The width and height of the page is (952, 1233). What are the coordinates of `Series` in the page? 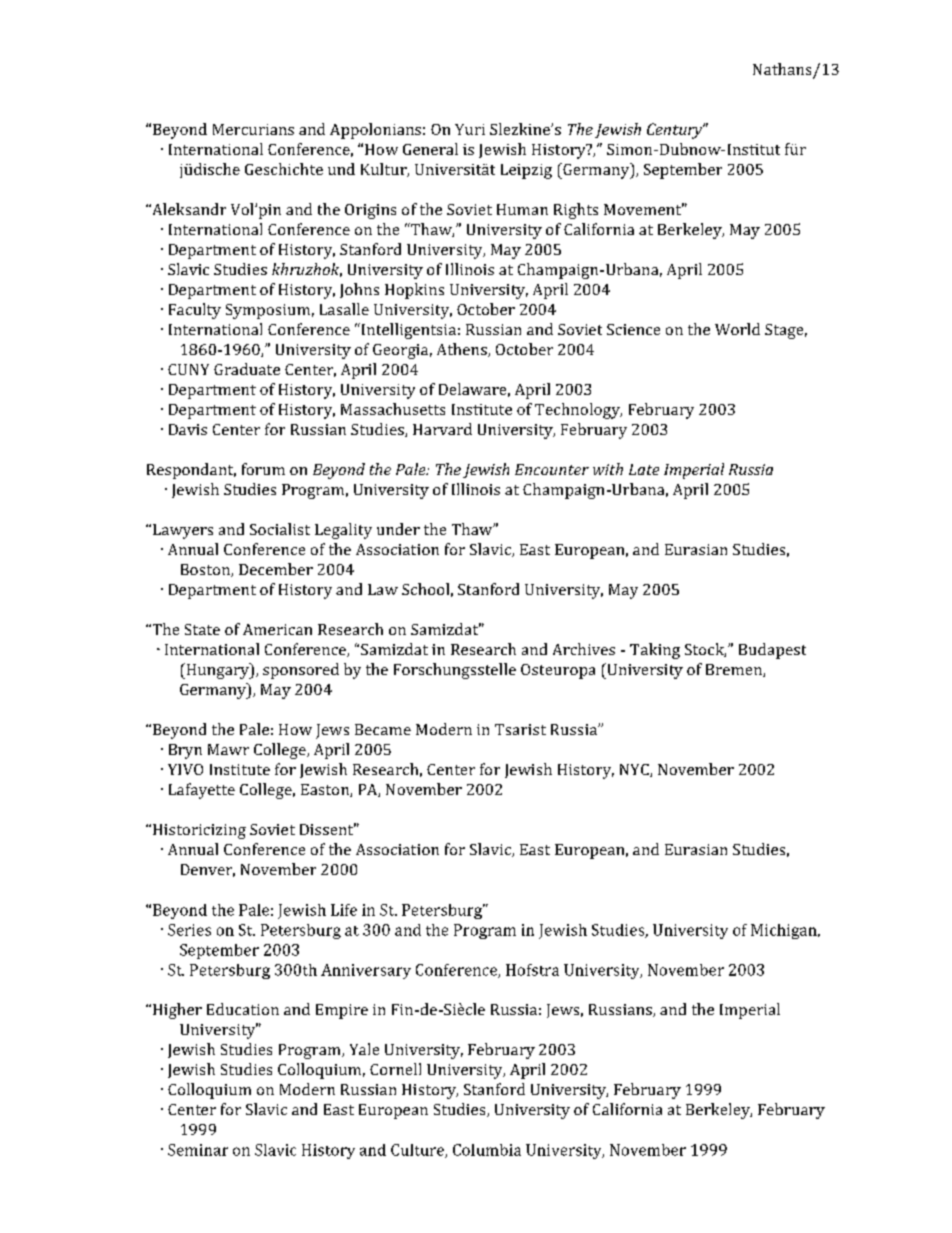 It's located at (189, 930).
